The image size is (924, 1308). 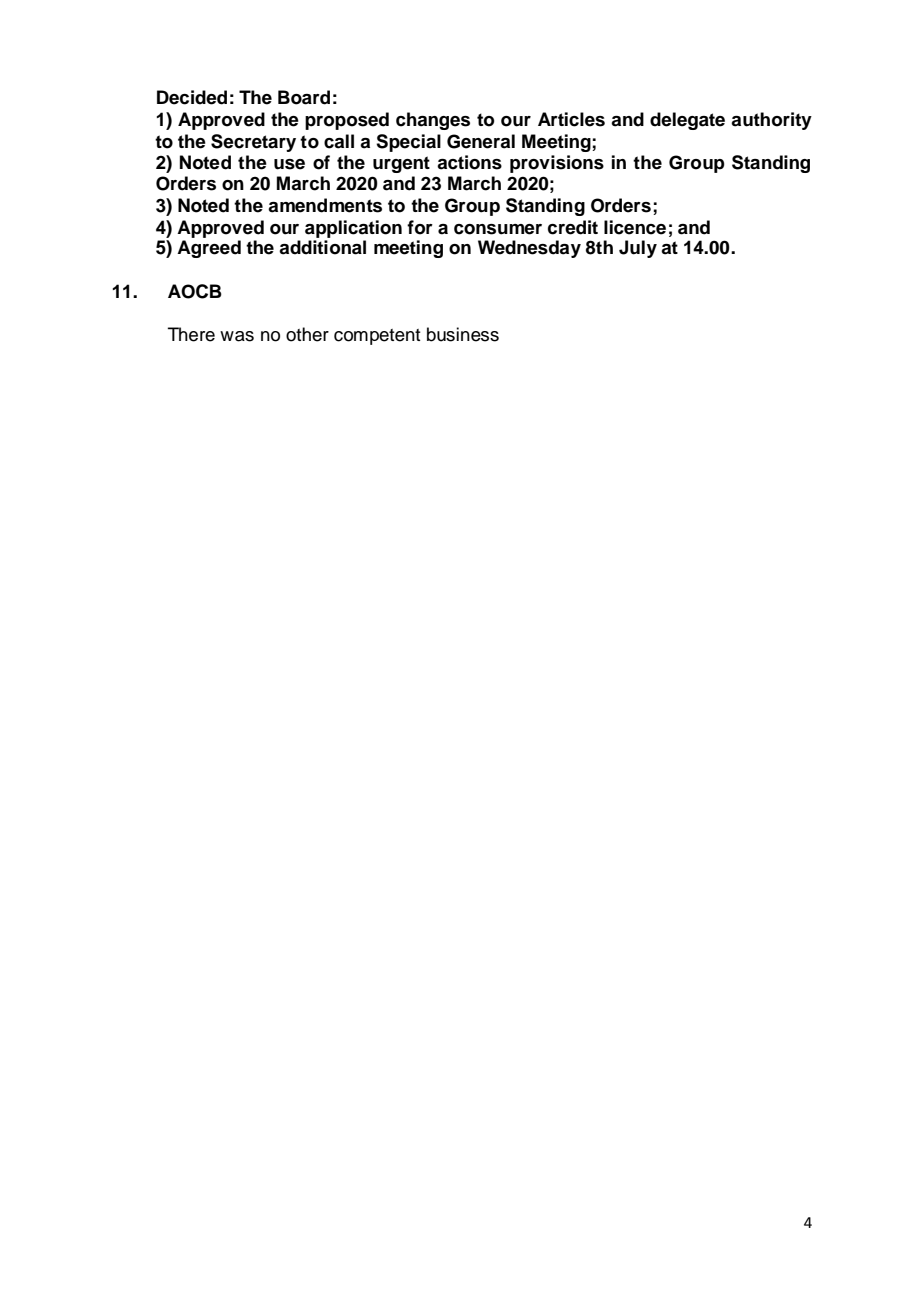 I want to click on consumer, so click(x=498, y=229).
